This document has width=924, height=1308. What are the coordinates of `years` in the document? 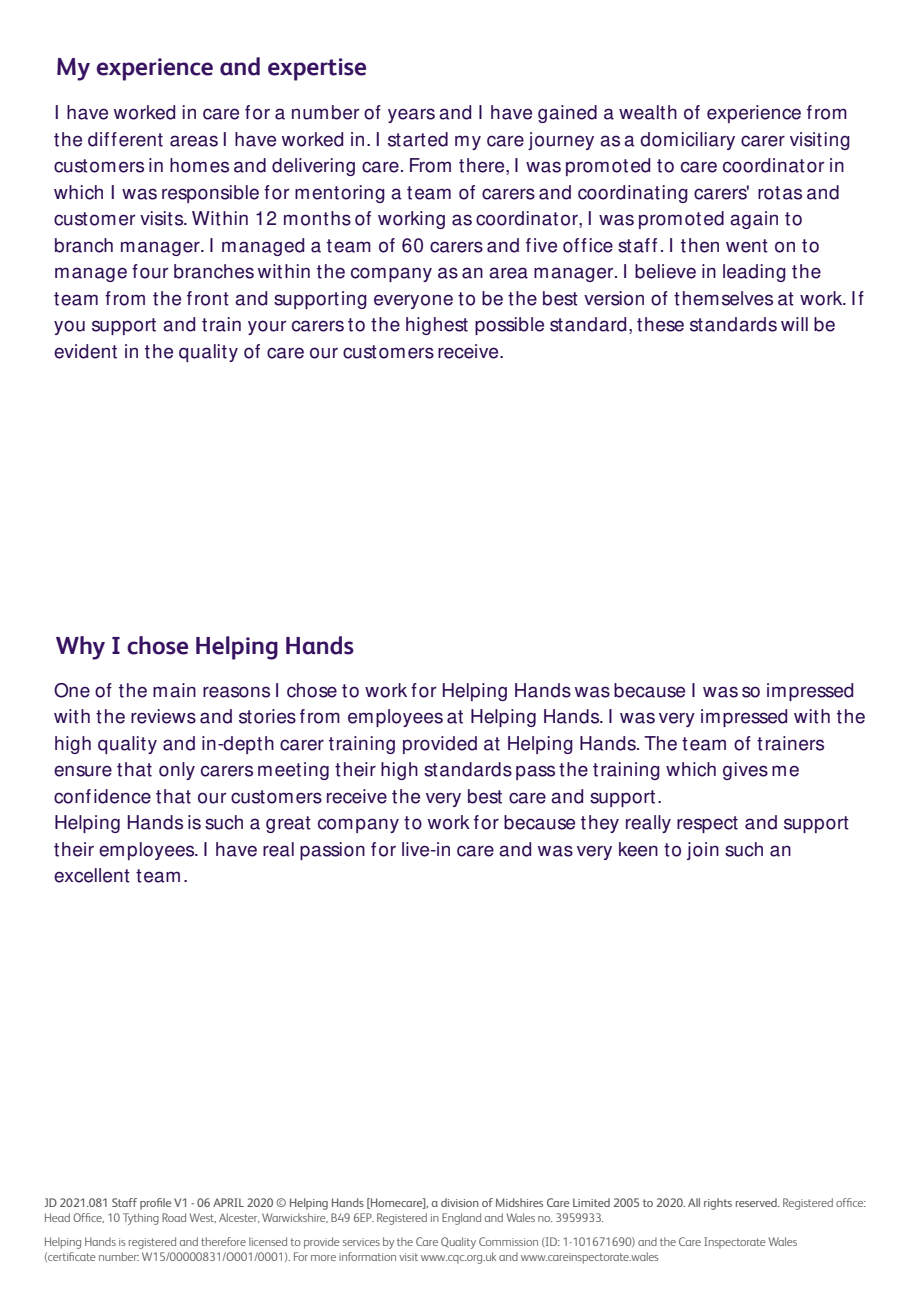 It's located at (411, 115).
